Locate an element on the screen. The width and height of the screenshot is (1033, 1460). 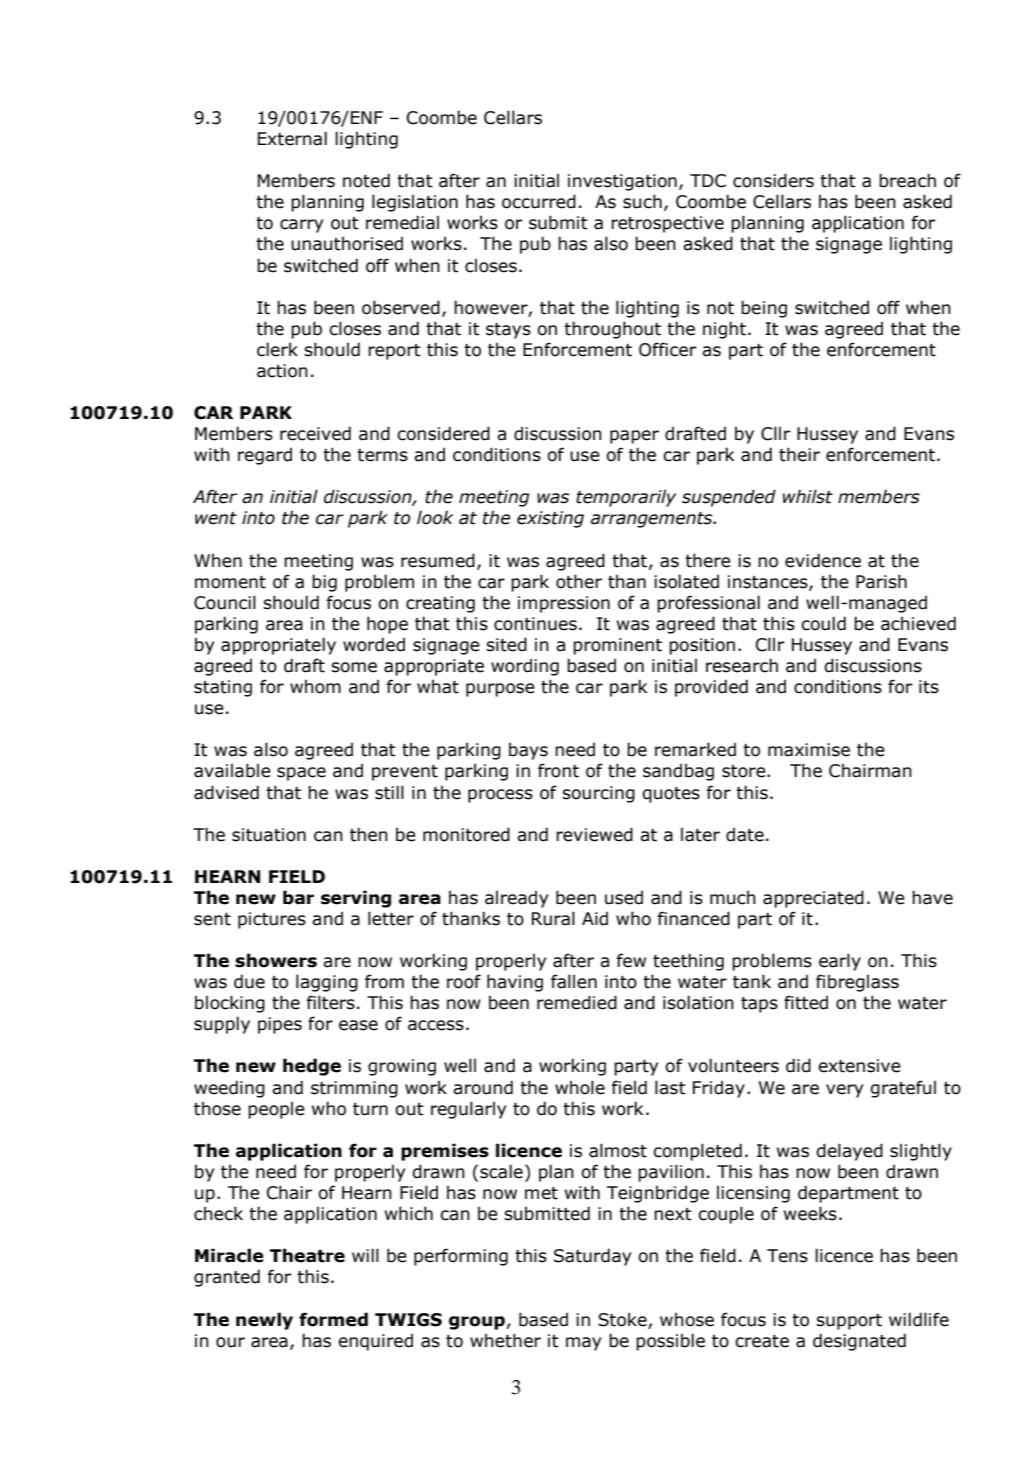
remedied is located at coordinates (577, 1002).
